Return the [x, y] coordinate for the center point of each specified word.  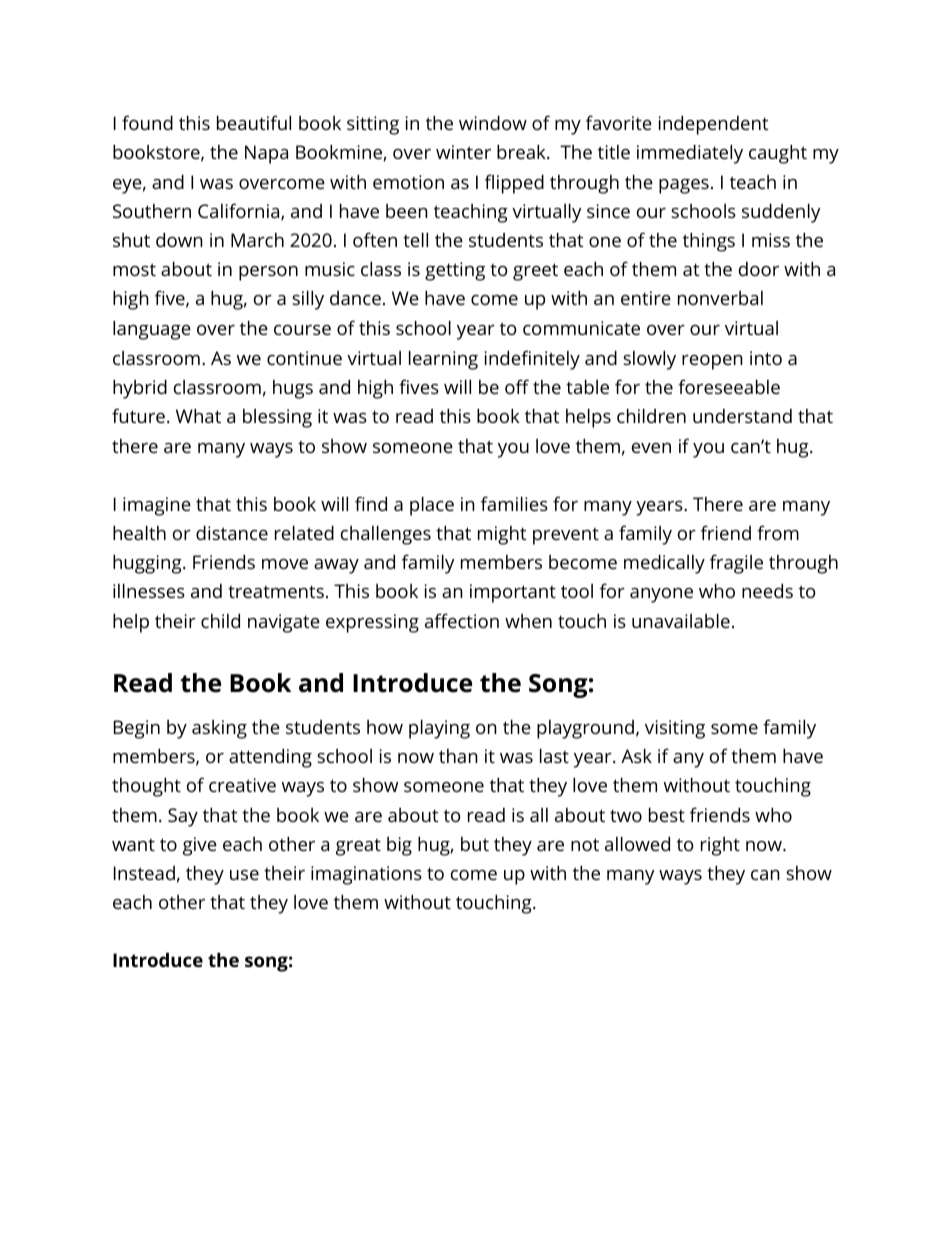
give [200, 846]
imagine [157, 506]
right [720, 846]
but [475, 844]
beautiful [254, 122]
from [778, 532]
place [432, 506]
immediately [690, 154]
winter [463, 152]
